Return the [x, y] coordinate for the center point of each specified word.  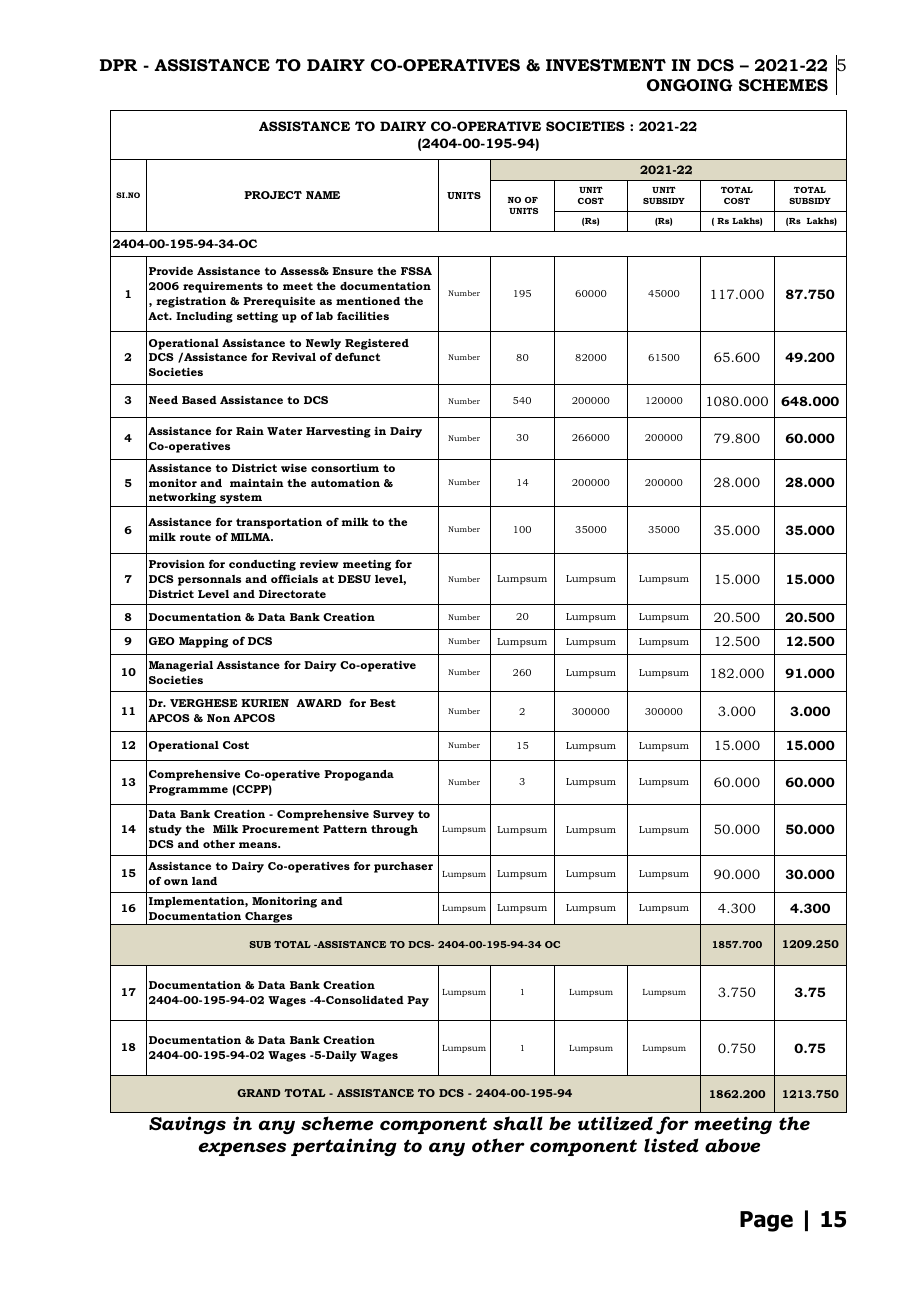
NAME [323, 195]
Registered [377, 344]
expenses [242, 1149]
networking [183, 500]
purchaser [403, 867]
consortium [345, 468]
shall [518, 1123]
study [165, 830]
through [394, 830]
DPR [118, 65]
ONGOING [690, 85]
